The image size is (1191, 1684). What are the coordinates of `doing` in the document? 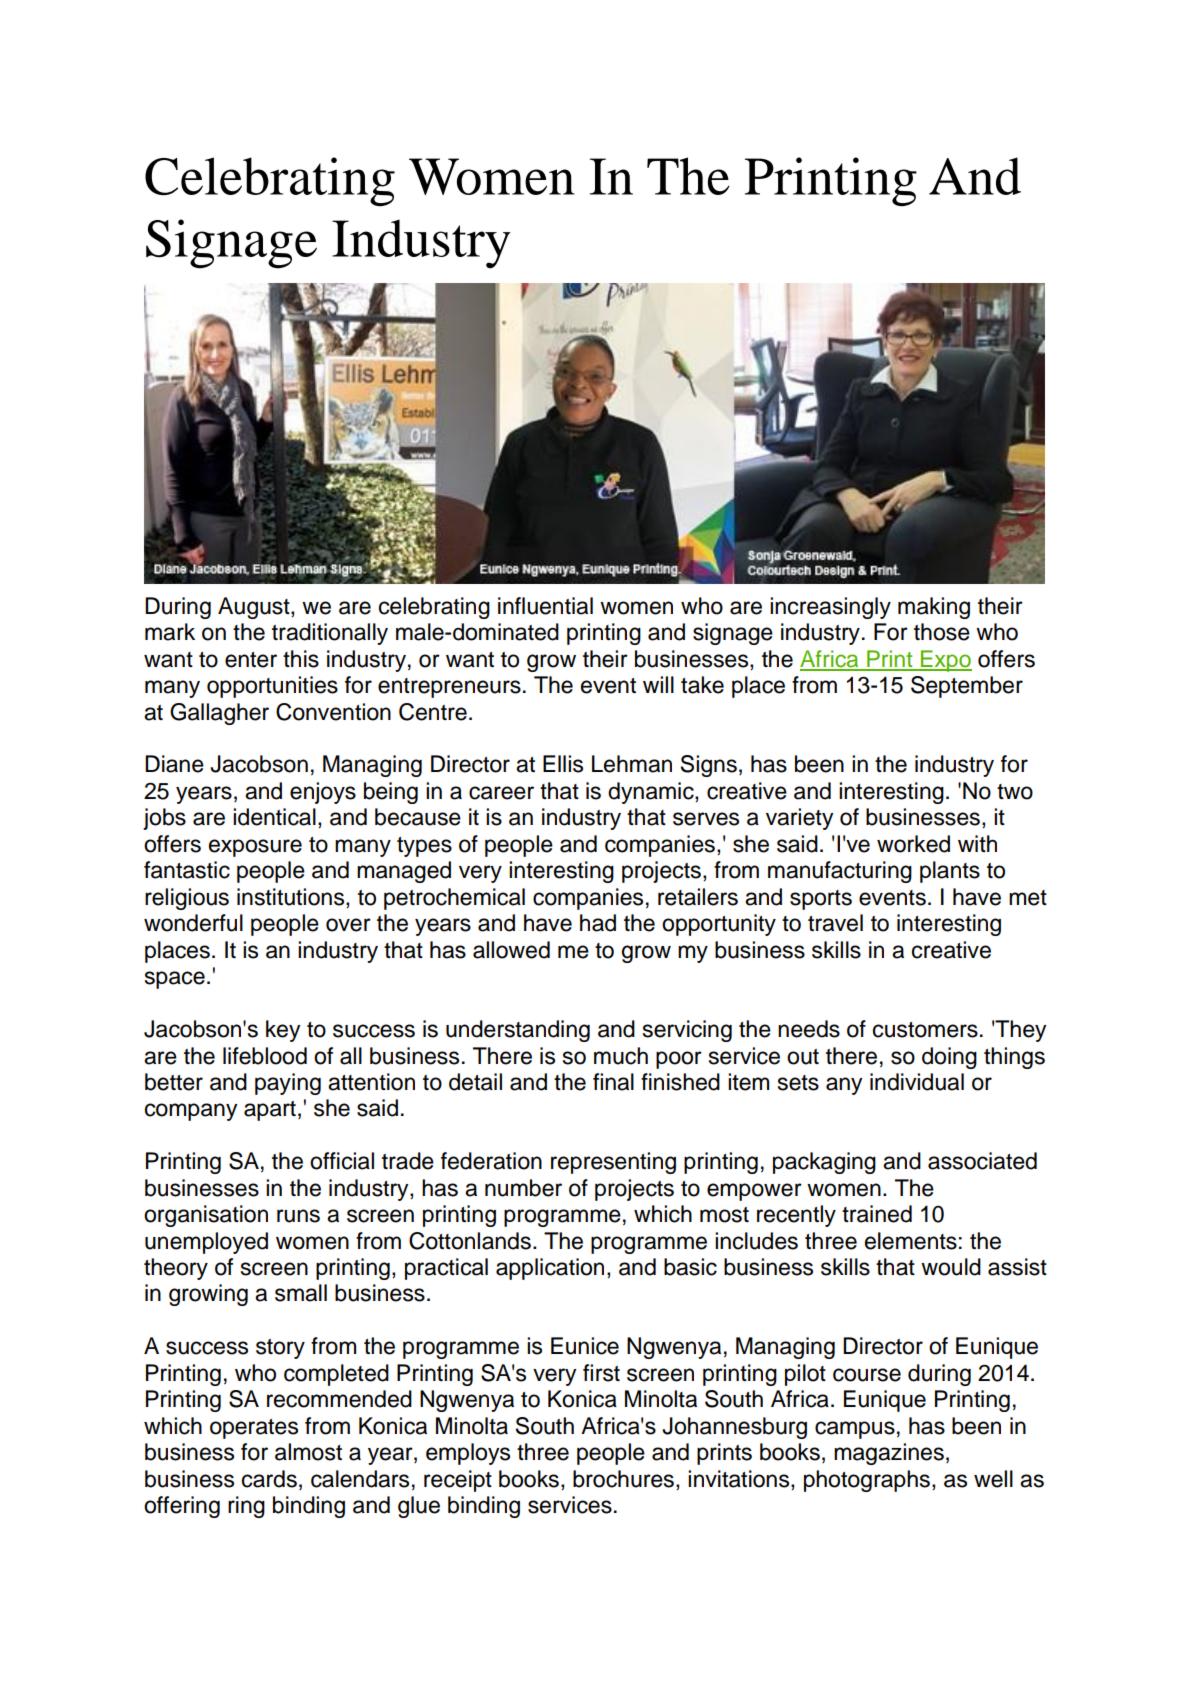 It's located at (949, 1058).
